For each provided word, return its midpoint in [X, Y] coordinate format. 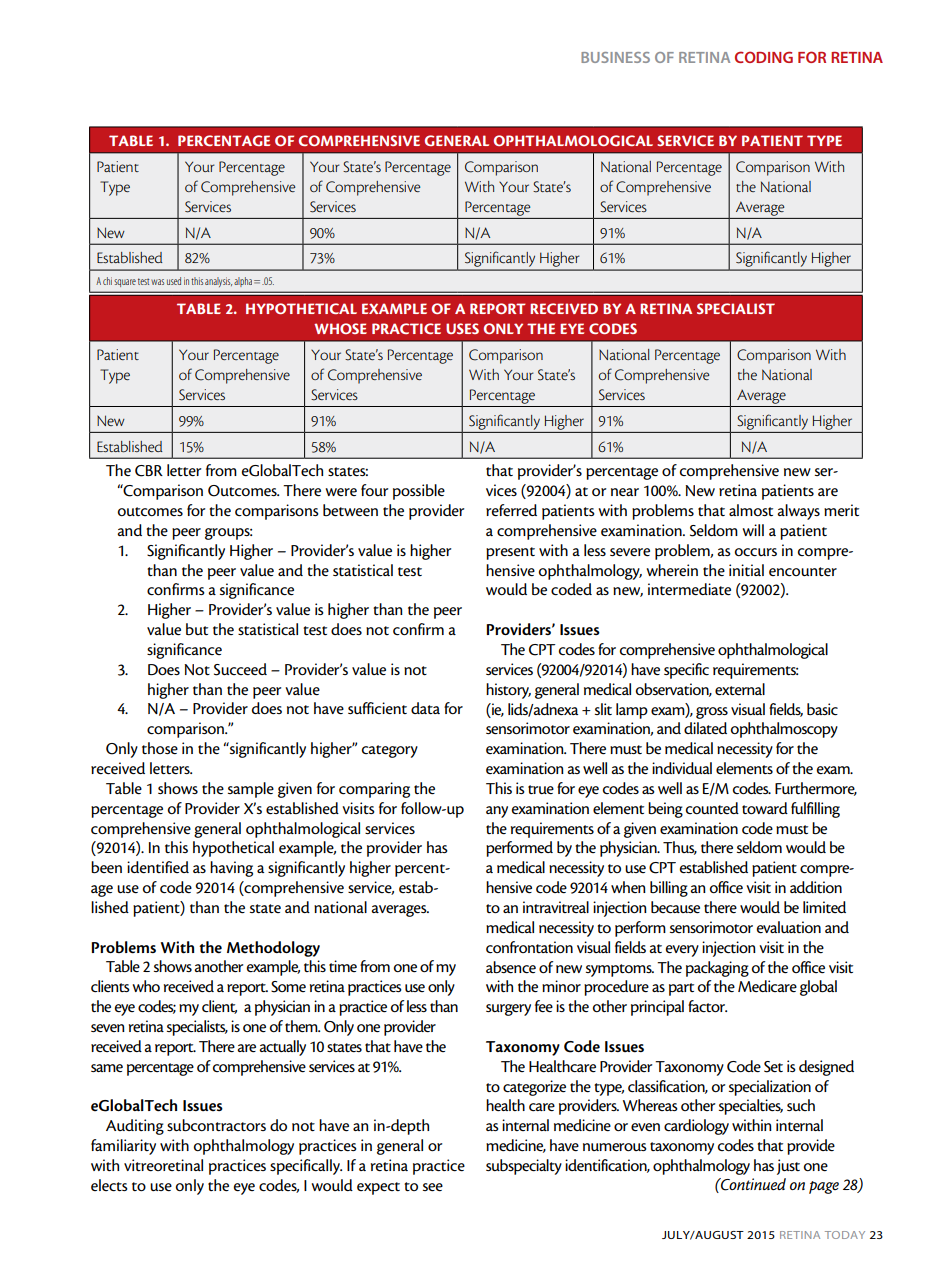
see [433, 1187]
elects [109, 1185]
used [174, 281]
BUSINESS [615, 57]
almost [751, 510]
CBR [149, 471]
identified [158, 867]
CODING [764, 57]
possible [419, 492]
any [497, 812]
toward [765, 808]
